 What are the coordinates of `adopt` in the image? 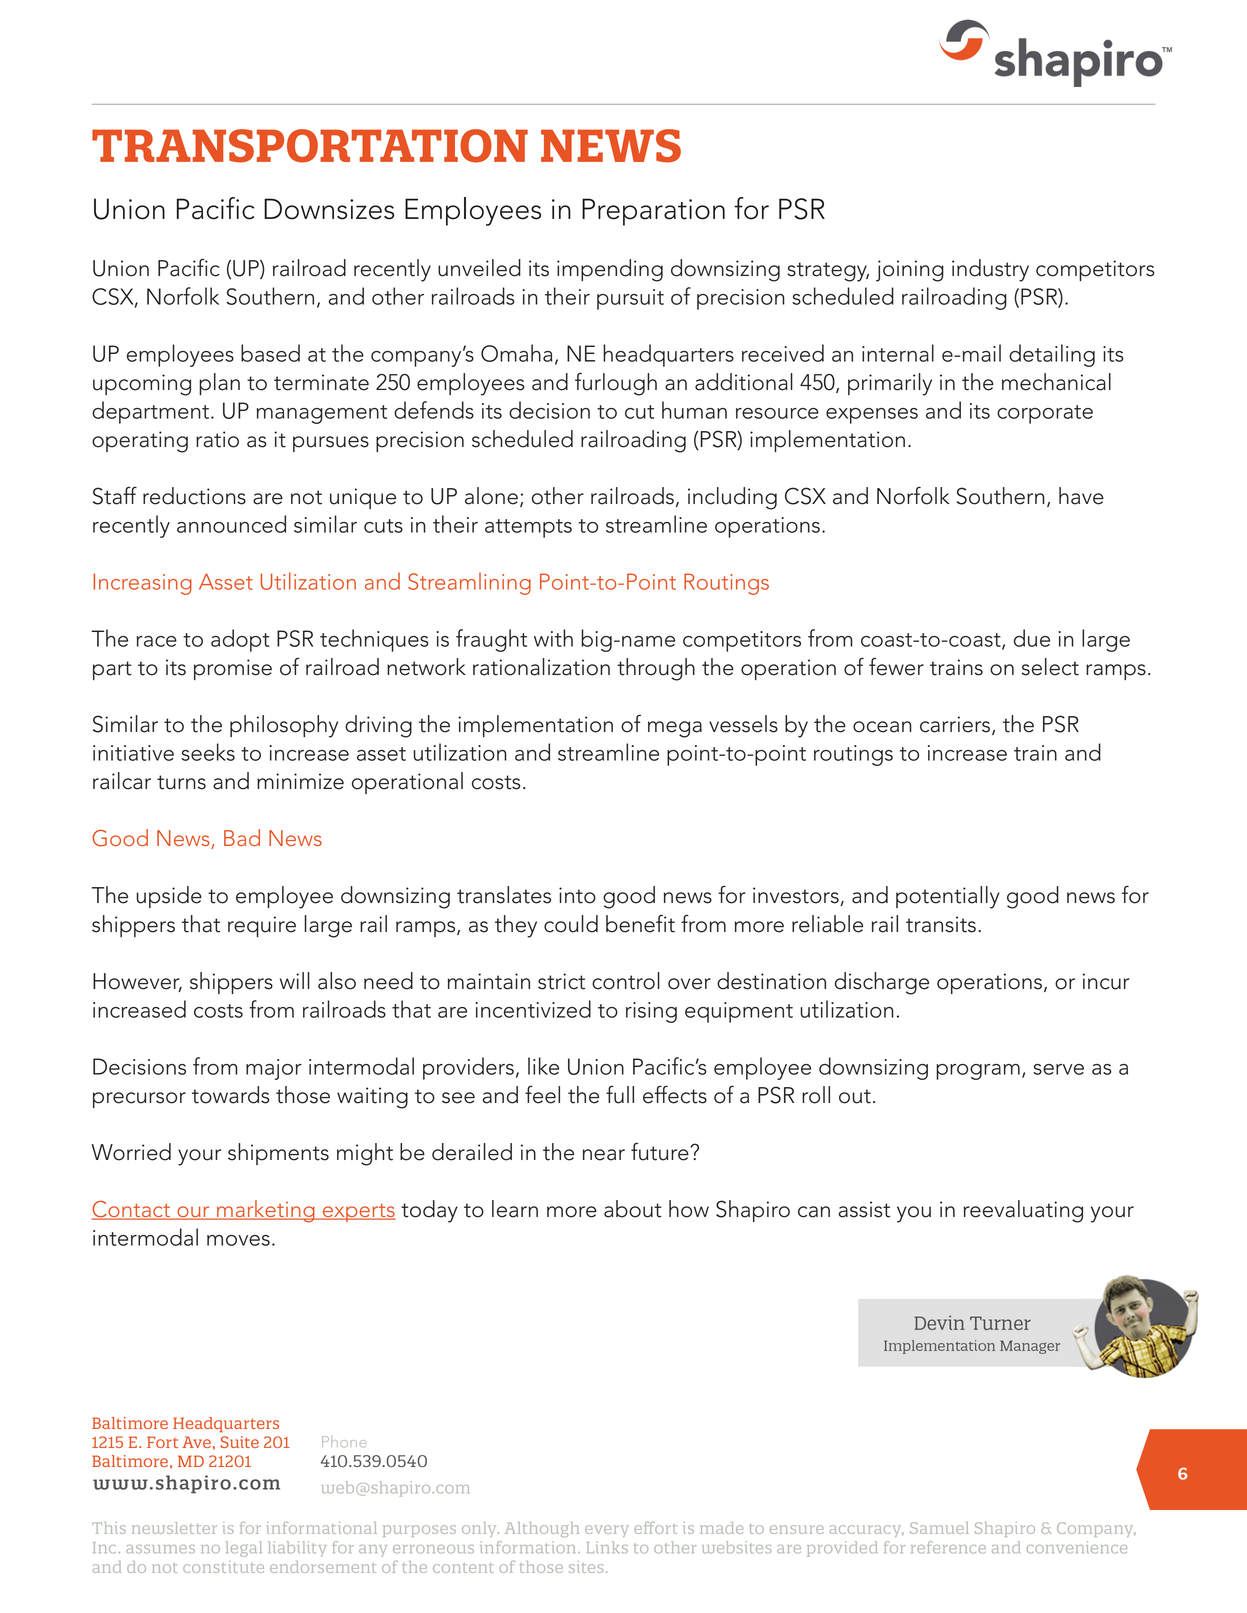 It's located at (240, 640).
